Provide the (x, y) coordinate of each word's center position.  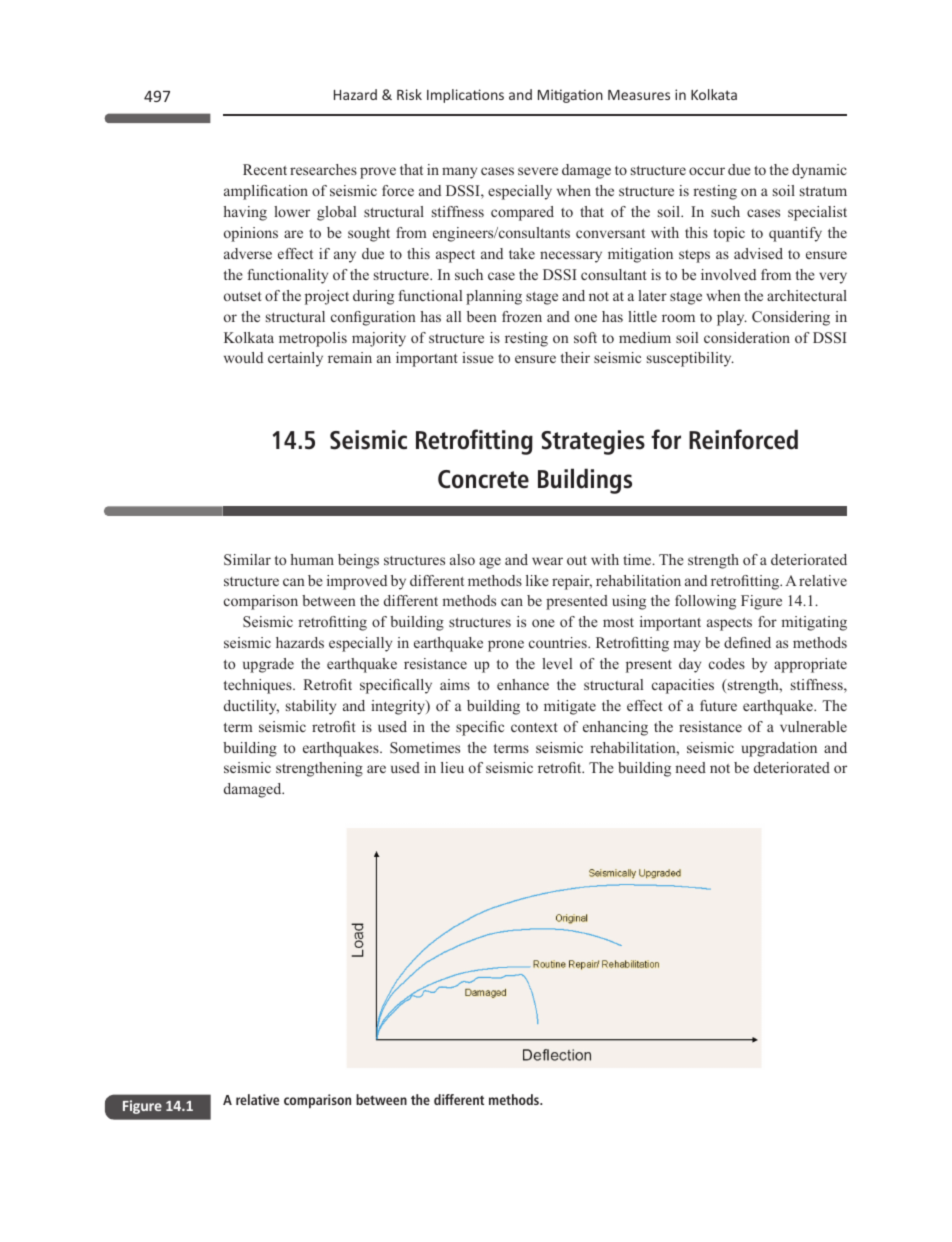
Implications (465, 96)
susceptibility (690, 359)
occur (707, 171)
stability (311, 707)
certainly (295, 359)
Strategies (593, 442)
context (534, 727)
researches (323, 169)
